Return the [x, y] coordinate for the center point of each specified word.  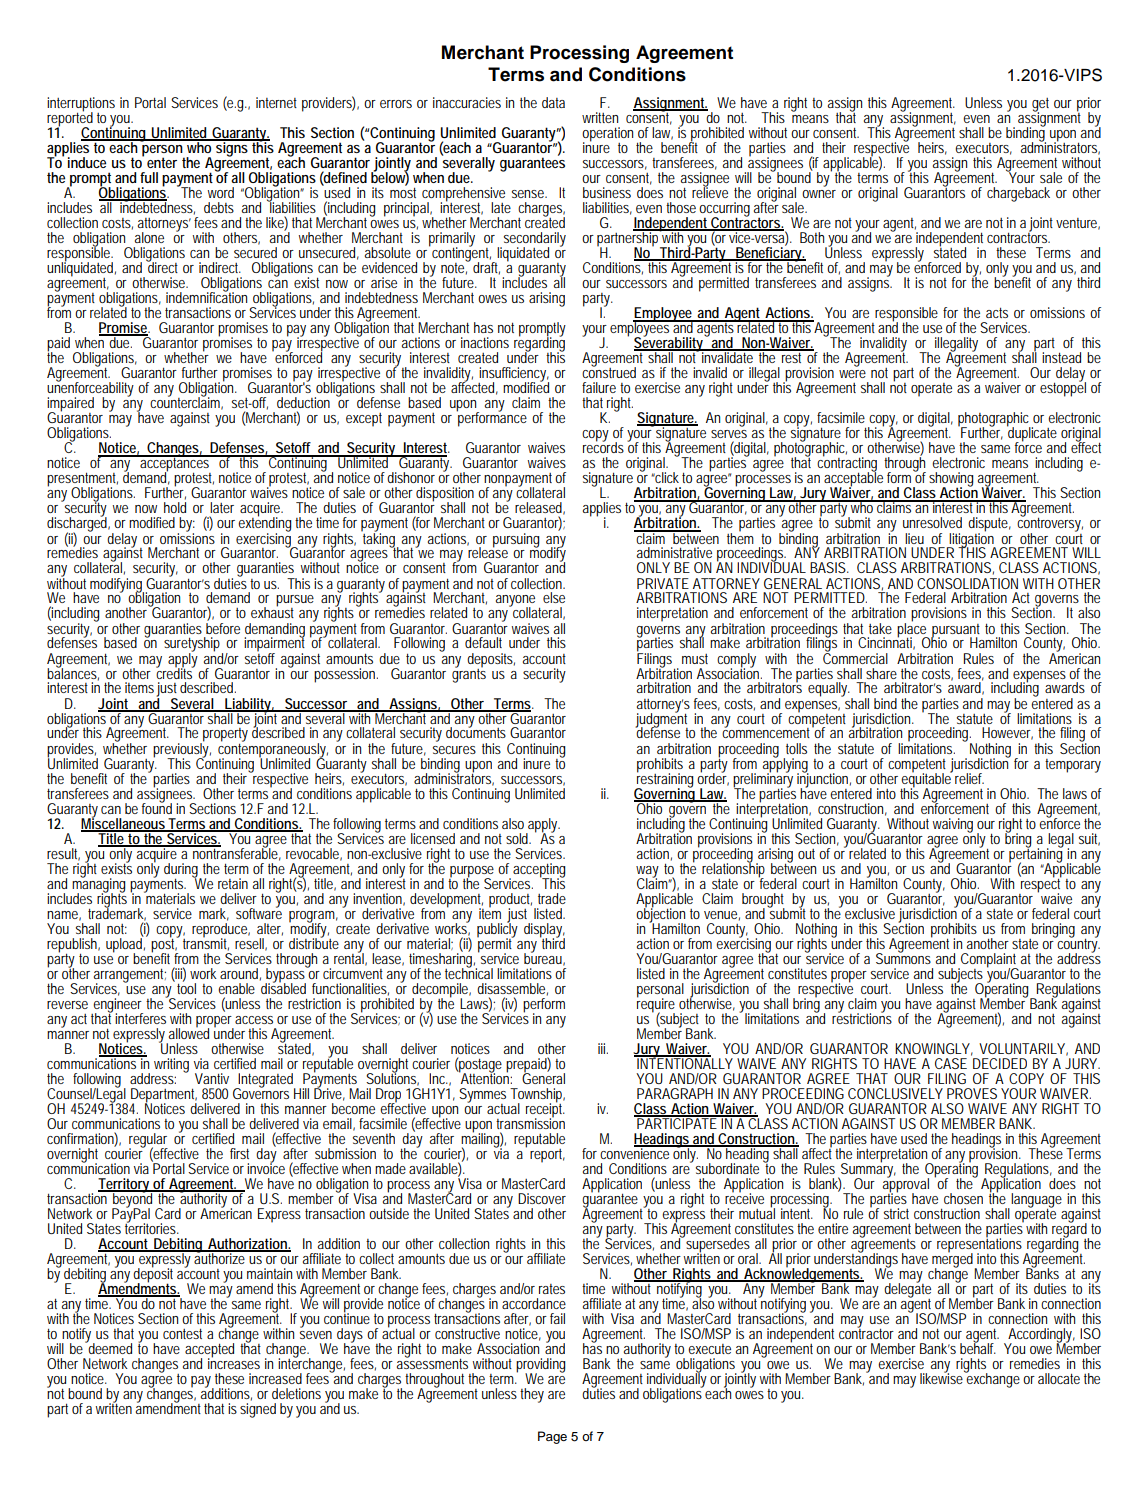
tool [186, 987]
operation [607, 135]
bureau [544, 958]
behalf [978, 1347]
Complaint [988, 961]
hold [175, 507]
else [554, 597]
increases [234, 1362]
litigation [972, 539]
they [532, 1395]
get [1040, 106]
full [149, 177]
